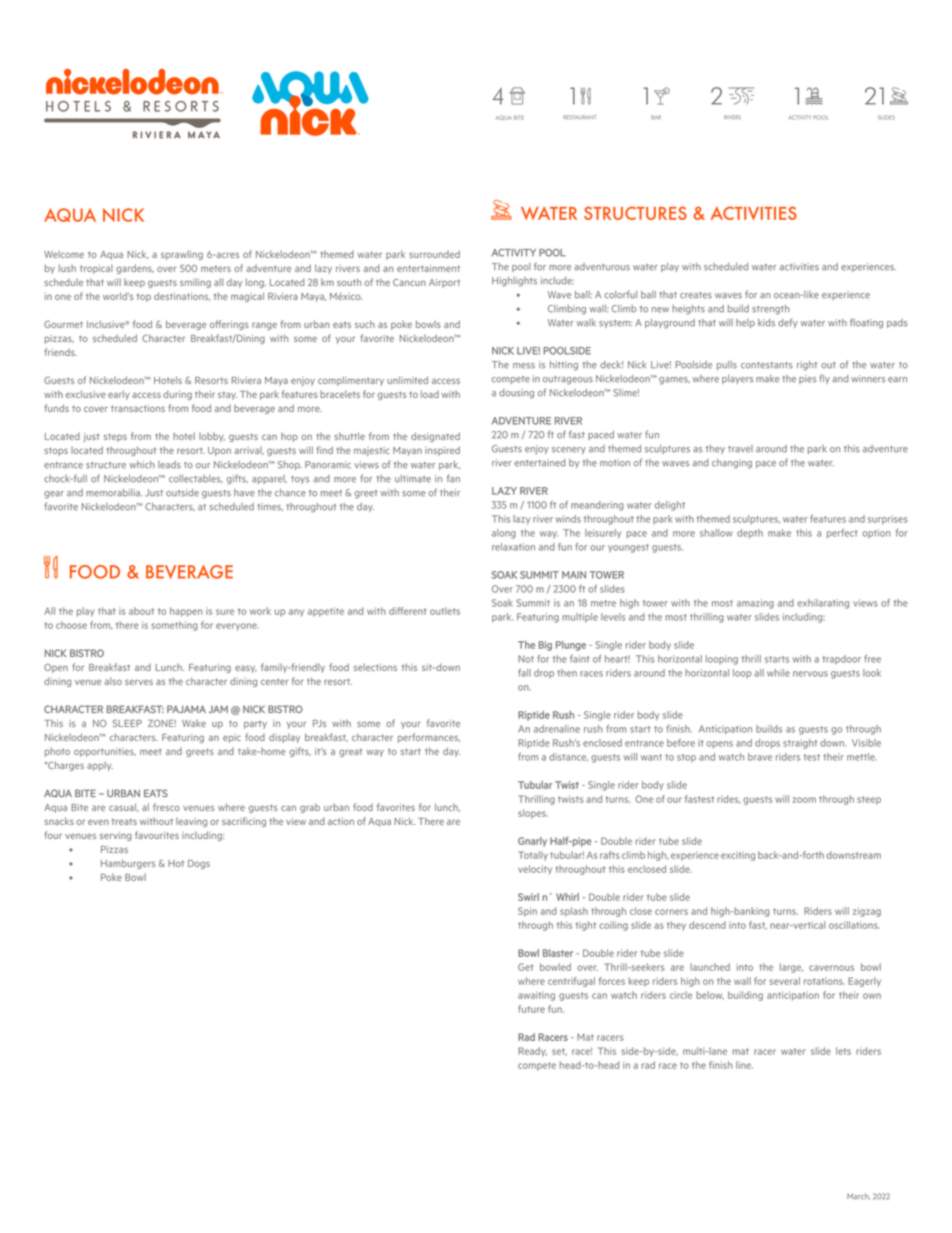 The height and width of the screenshot is (1233, 952). What do you see at coordinates (535, 870) in the screenshot?
I see `velocity` at bounding box center [535, 870].
